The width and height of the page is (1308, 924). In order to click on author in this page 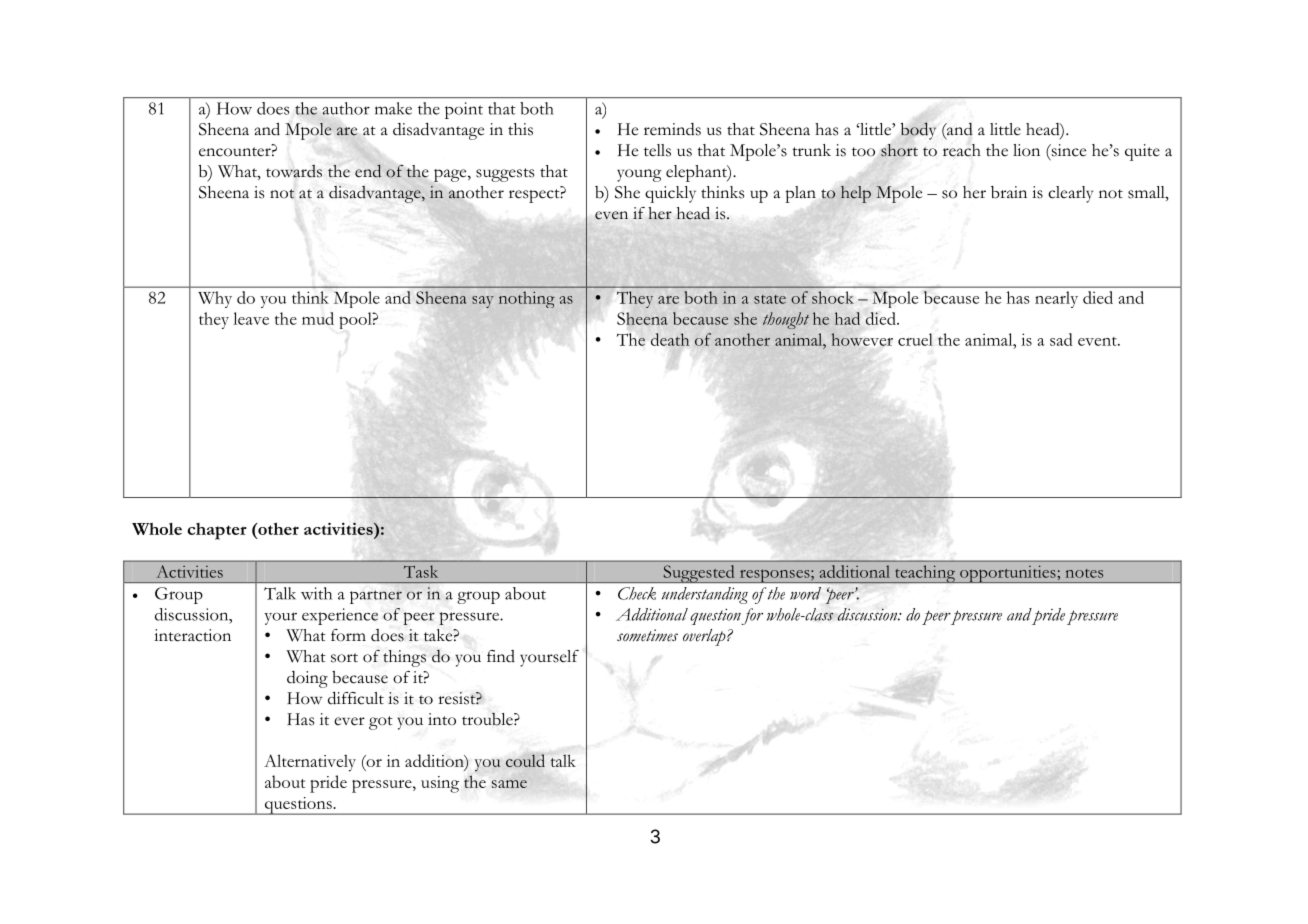, I will do `click(346, 108)`.
